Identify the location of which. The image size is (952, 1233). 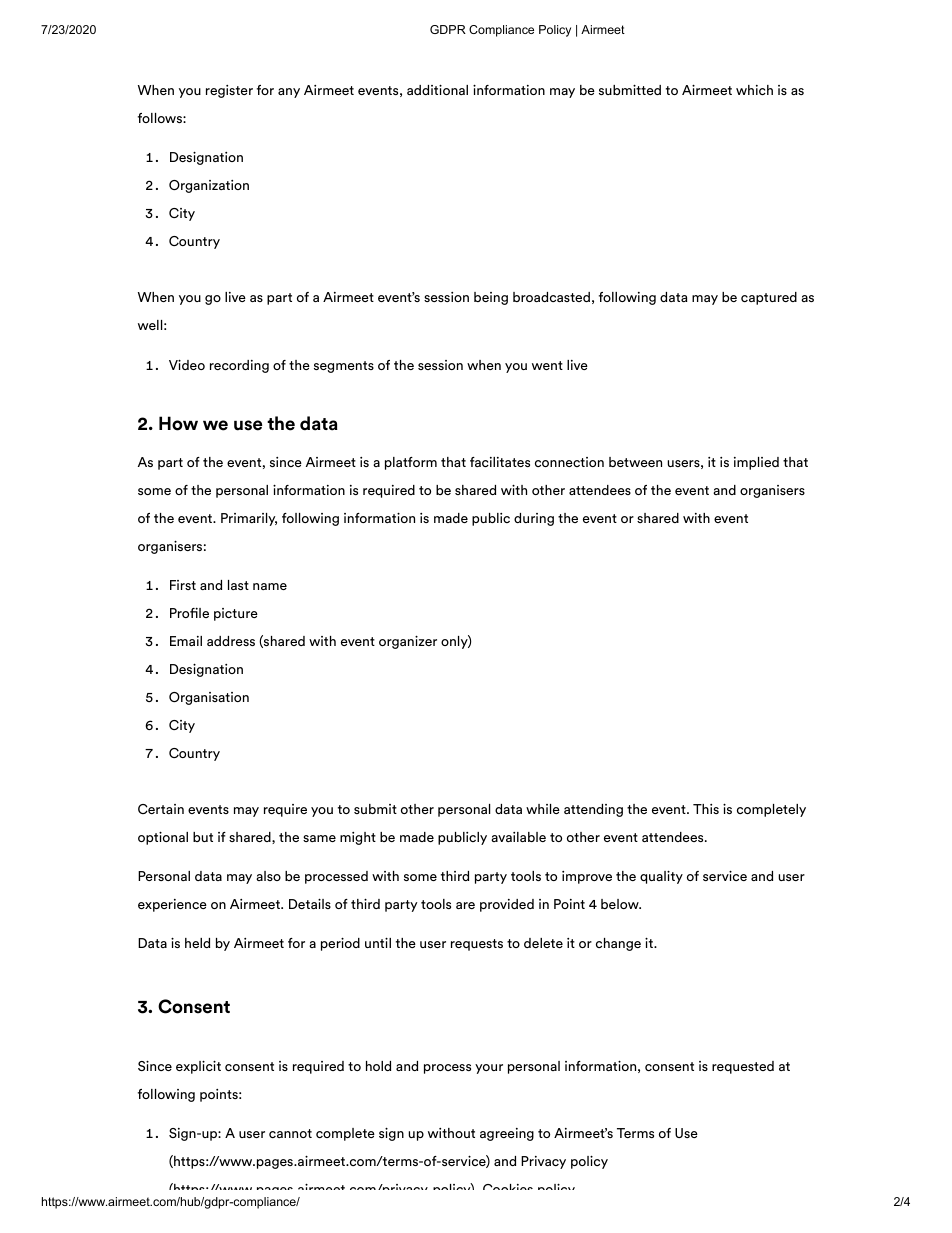
(754, 90).
